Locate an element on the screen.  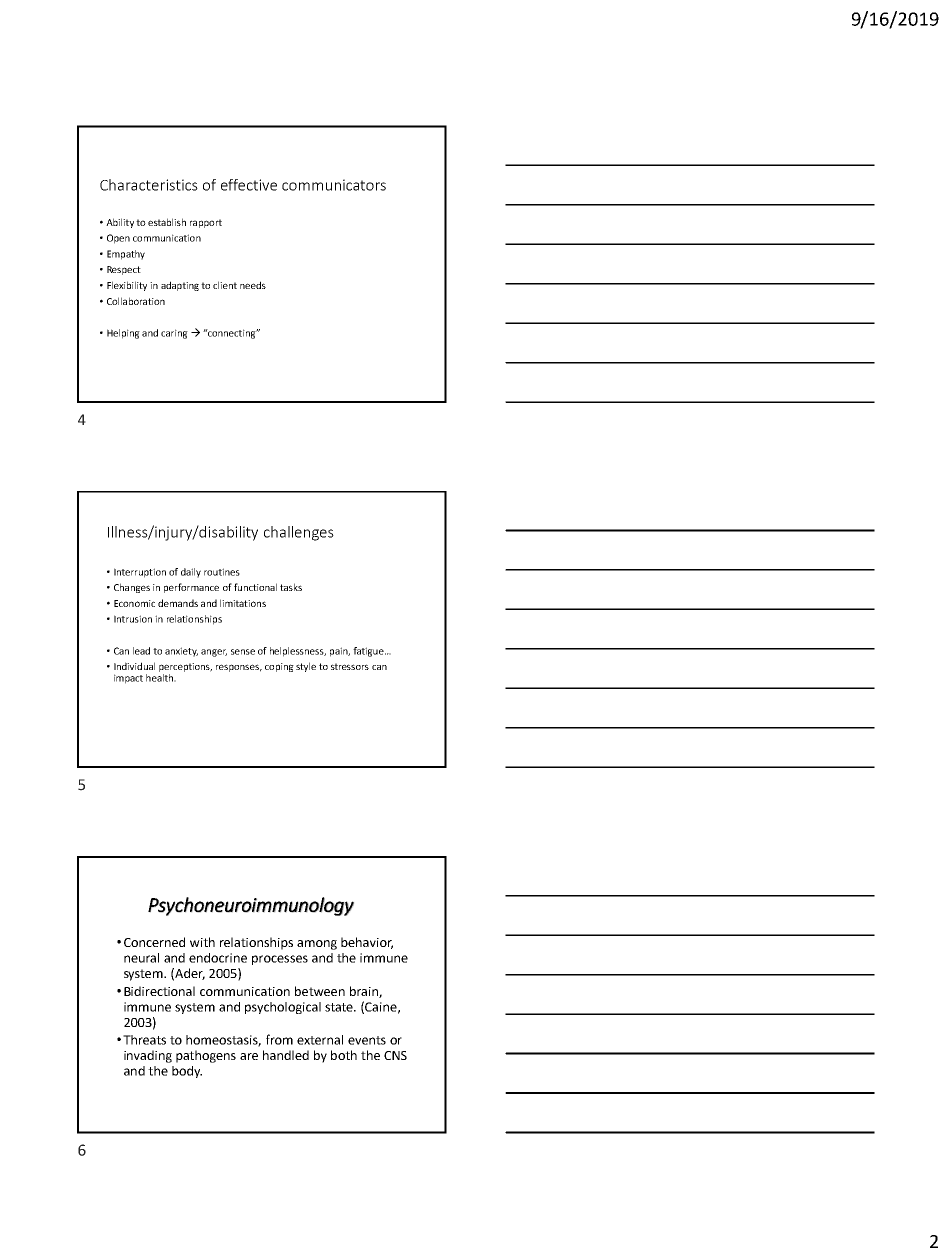
functional is located at coordinates (255, 587).
